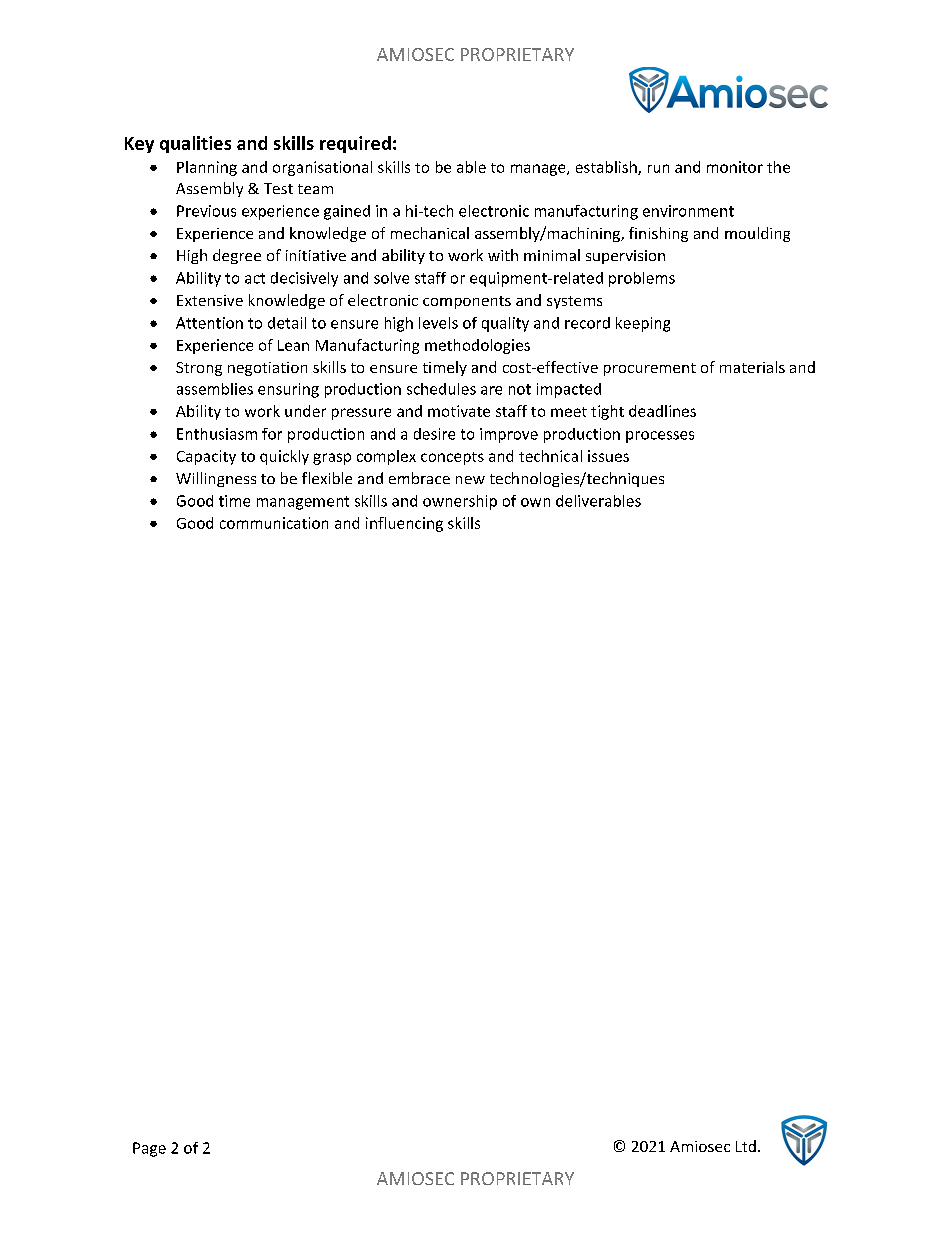  Describe the element at coordinates (404, 524) in the page. I see `influencing` at that location.
